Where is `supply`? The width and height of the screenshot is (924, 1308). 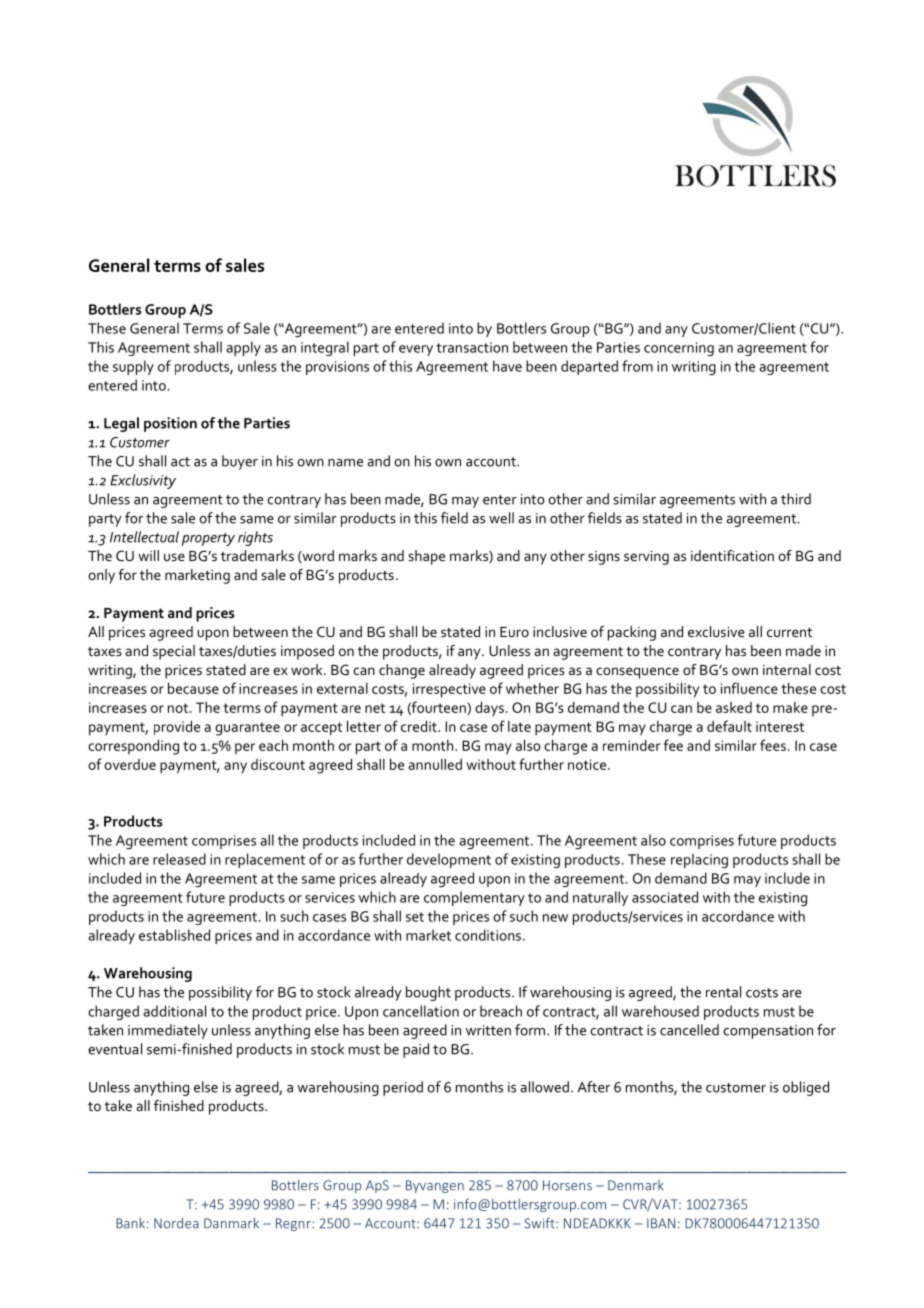
supply is located at coordinates (133, 367).
